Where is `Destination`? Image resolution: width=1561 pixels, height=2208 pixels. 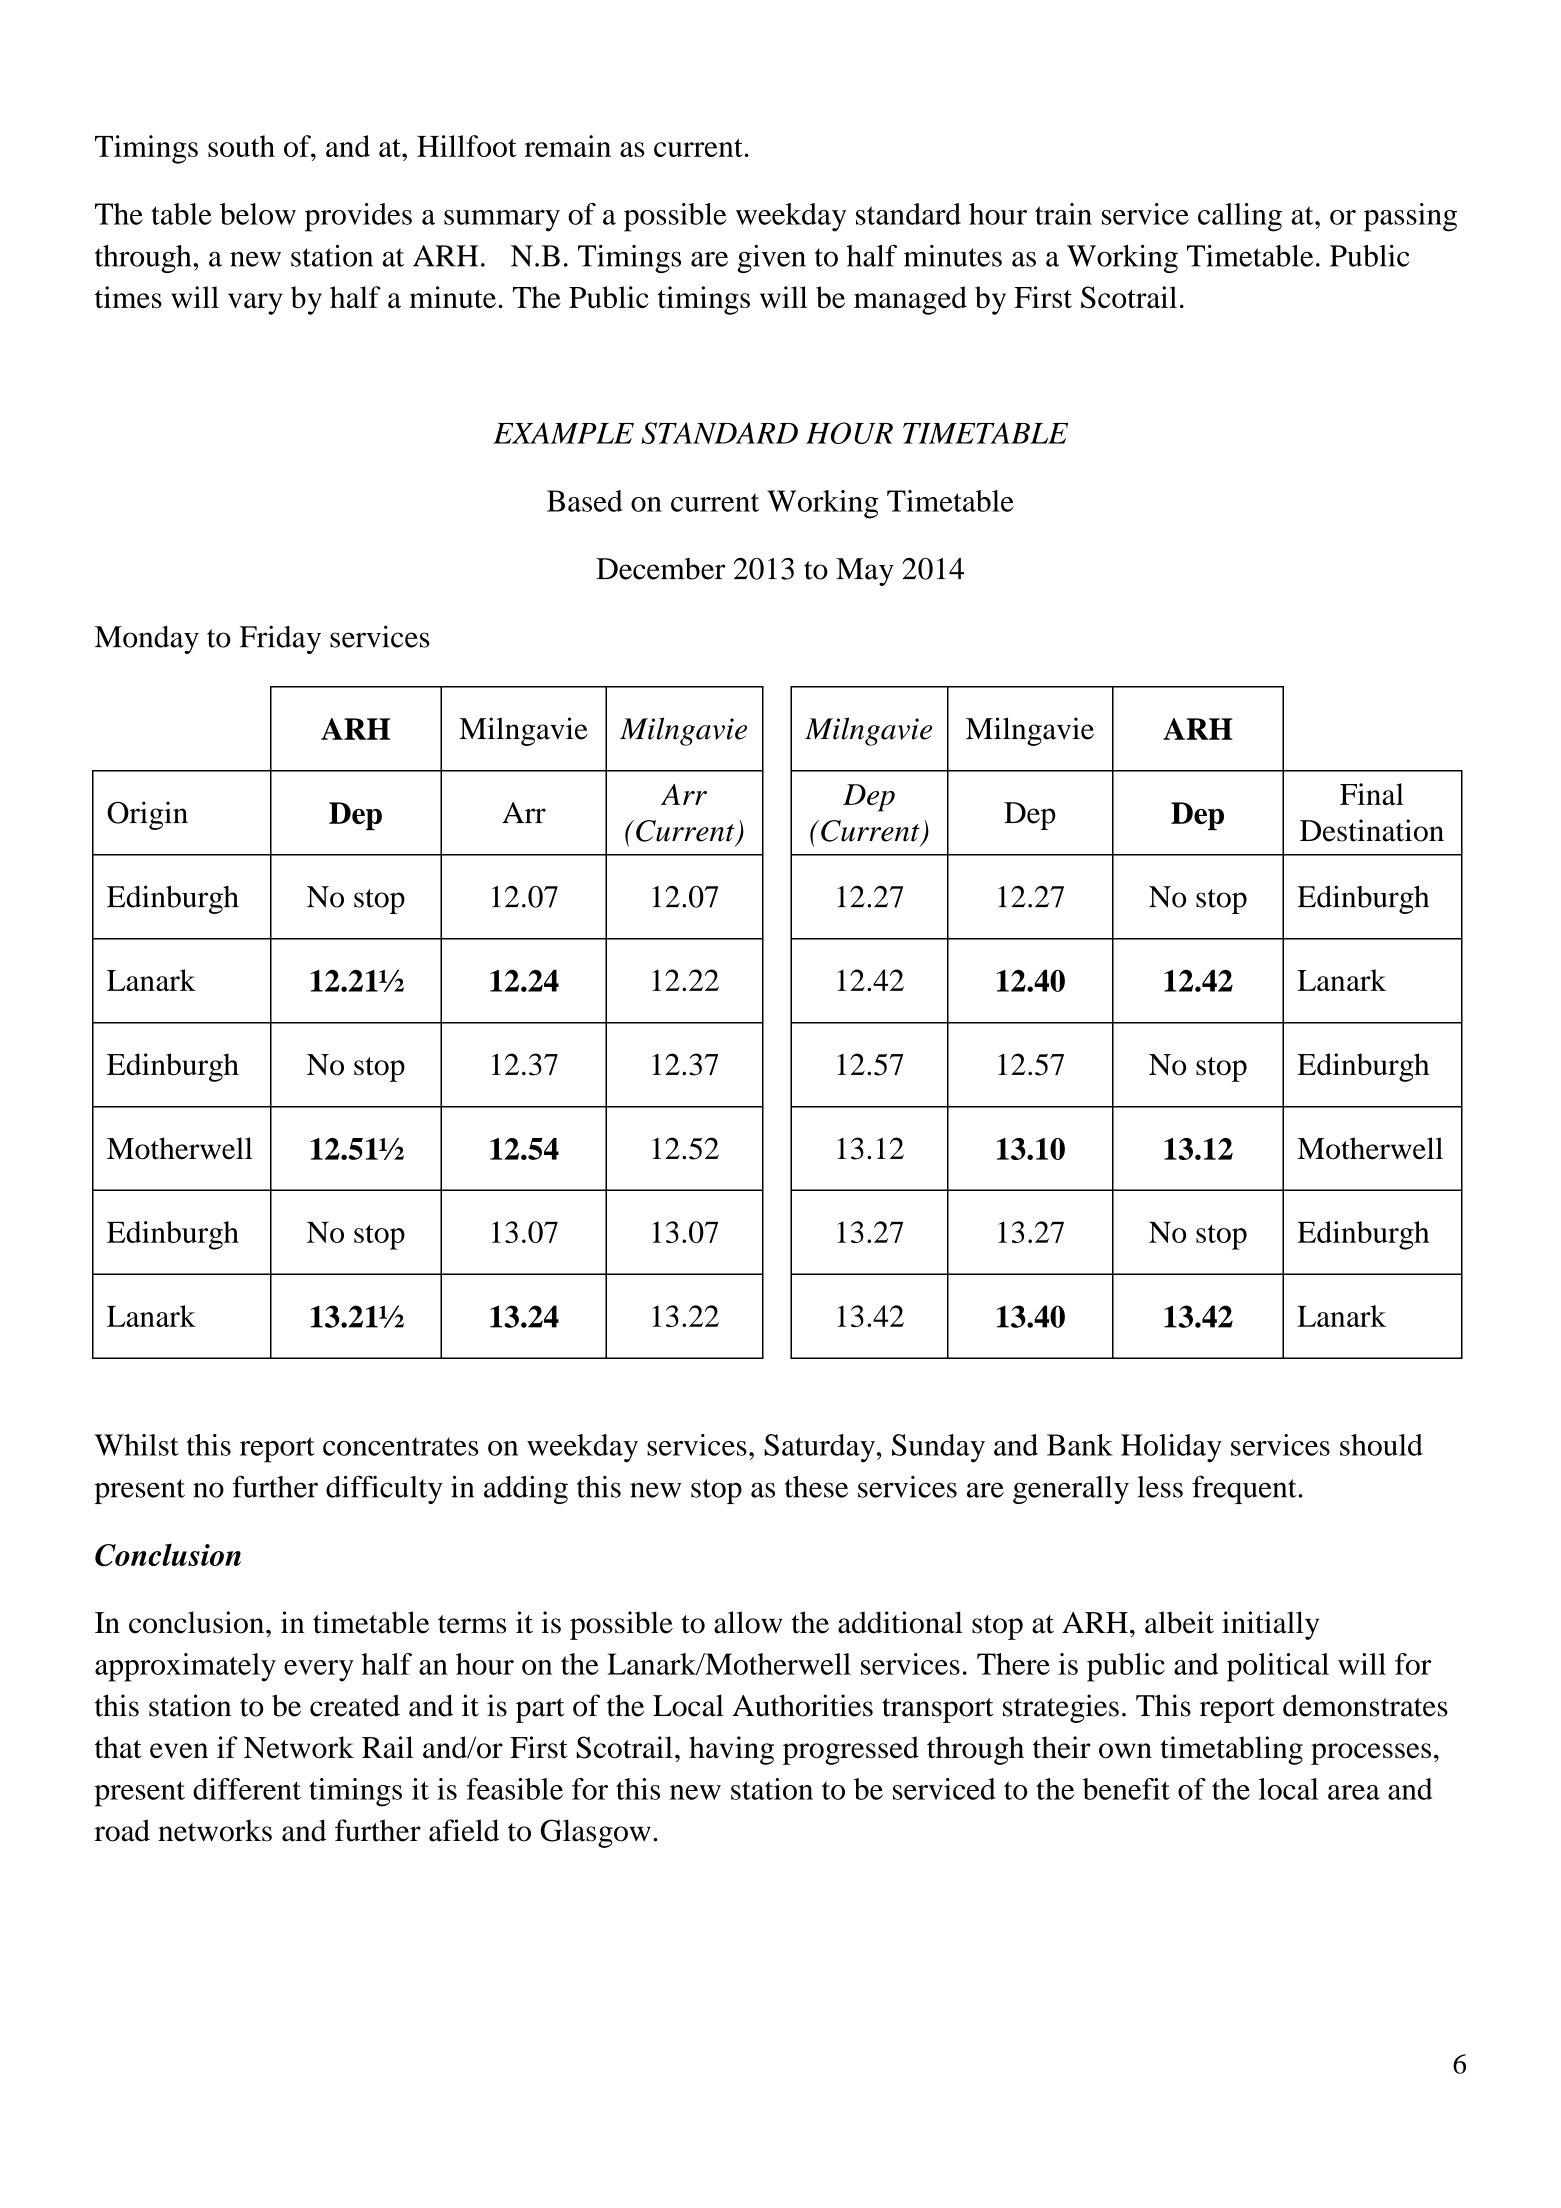 Destination is located at coordinates (1372, 830).
